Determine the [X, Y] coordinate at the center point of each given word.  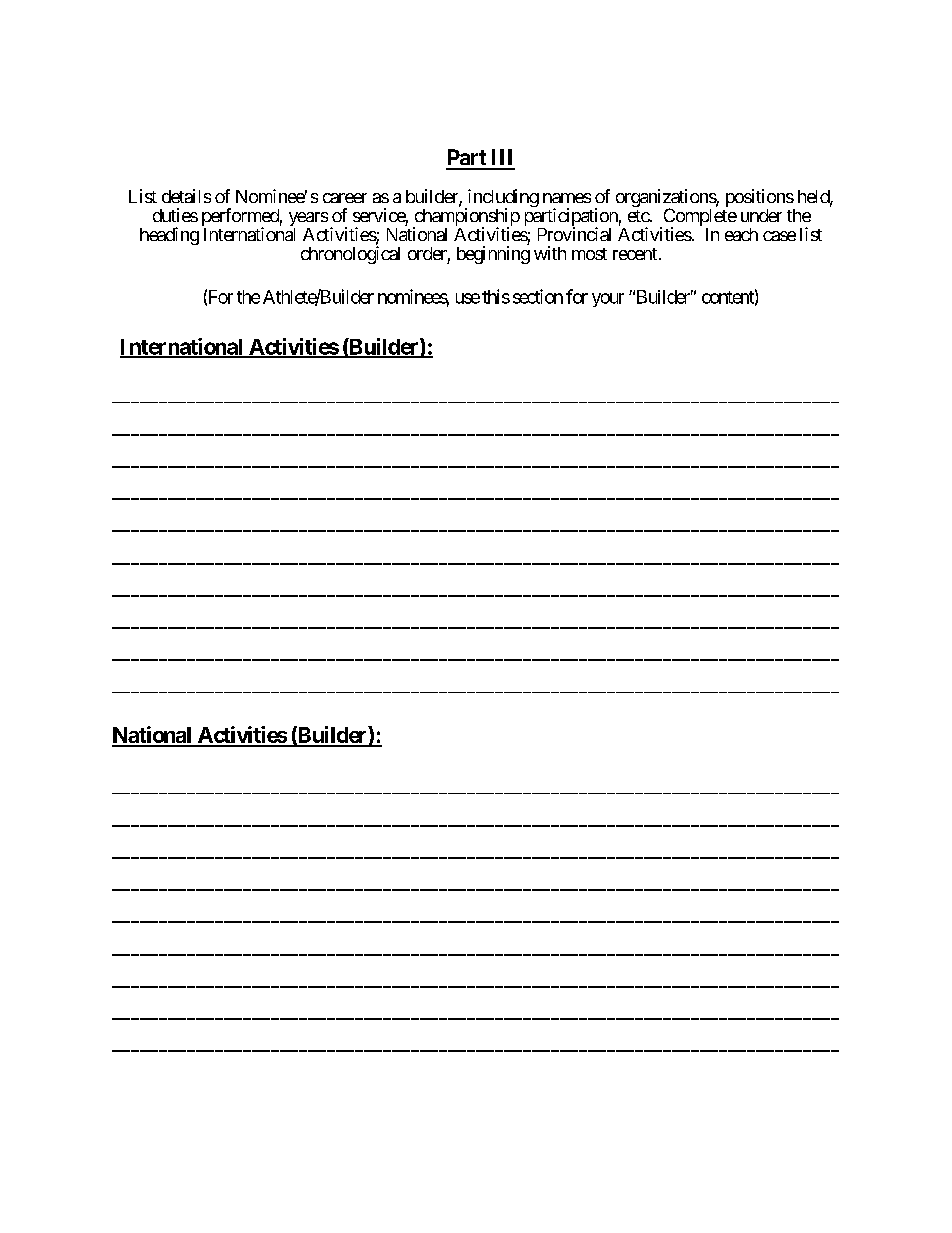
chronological [350, 255]
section [538, 296]
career [345, 198]
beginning [493, 255]
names [567, 198]
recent [635, 254]
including [502, 199]
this [496, 296]
